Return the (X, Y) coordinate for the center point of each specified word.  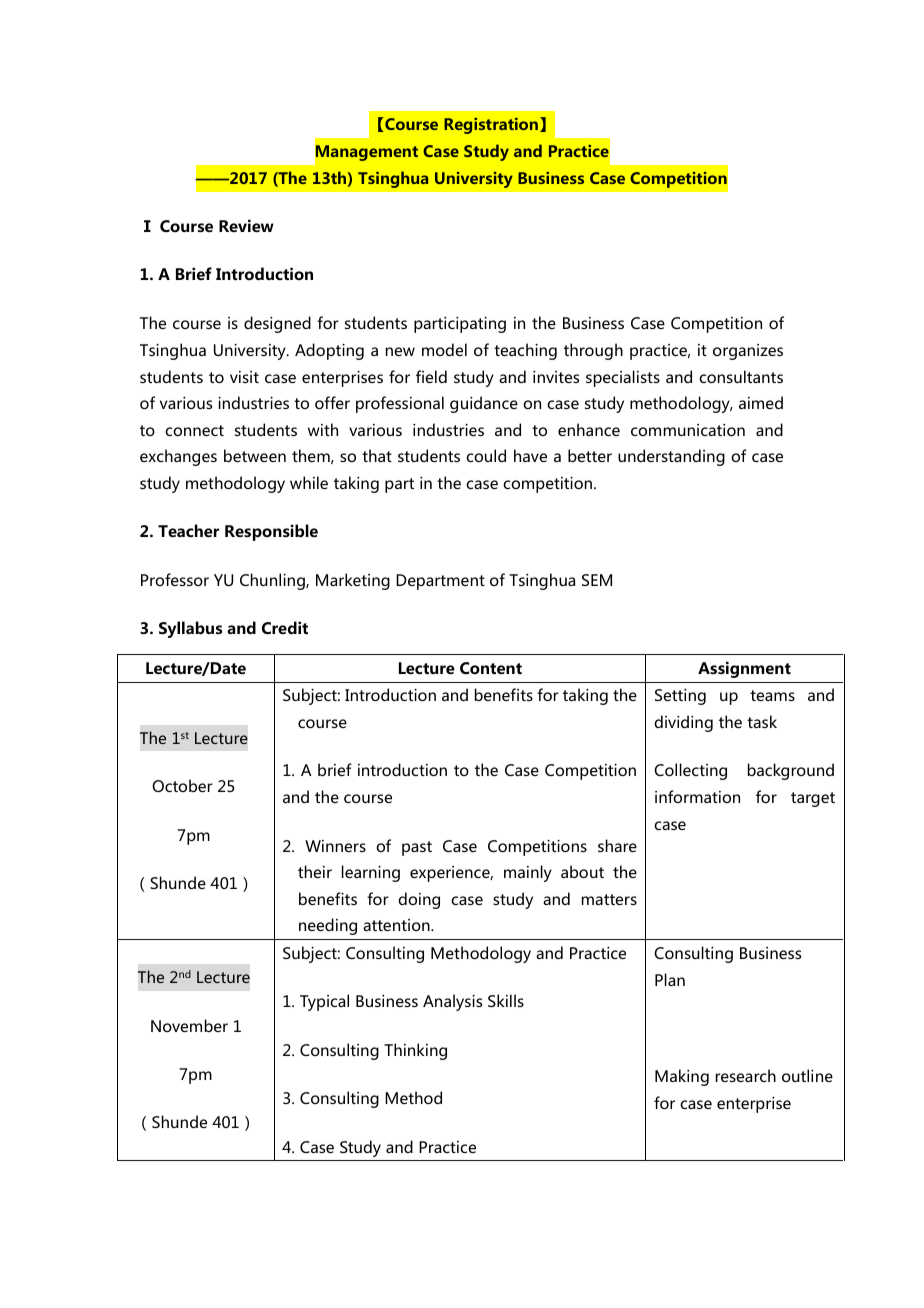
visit (244, 377)
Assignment (744, 669)
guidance (484, 404)
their (315, 871)
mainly (528, 873)
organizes (748, 352)
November (189, 1025)
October (182, 785)
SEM (597, 580)
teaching (525, 351)
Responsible (271, 532)
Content (491, 668)
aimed (761, 402)
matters (609, 899)
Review (246, 225)
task (762, 721)
